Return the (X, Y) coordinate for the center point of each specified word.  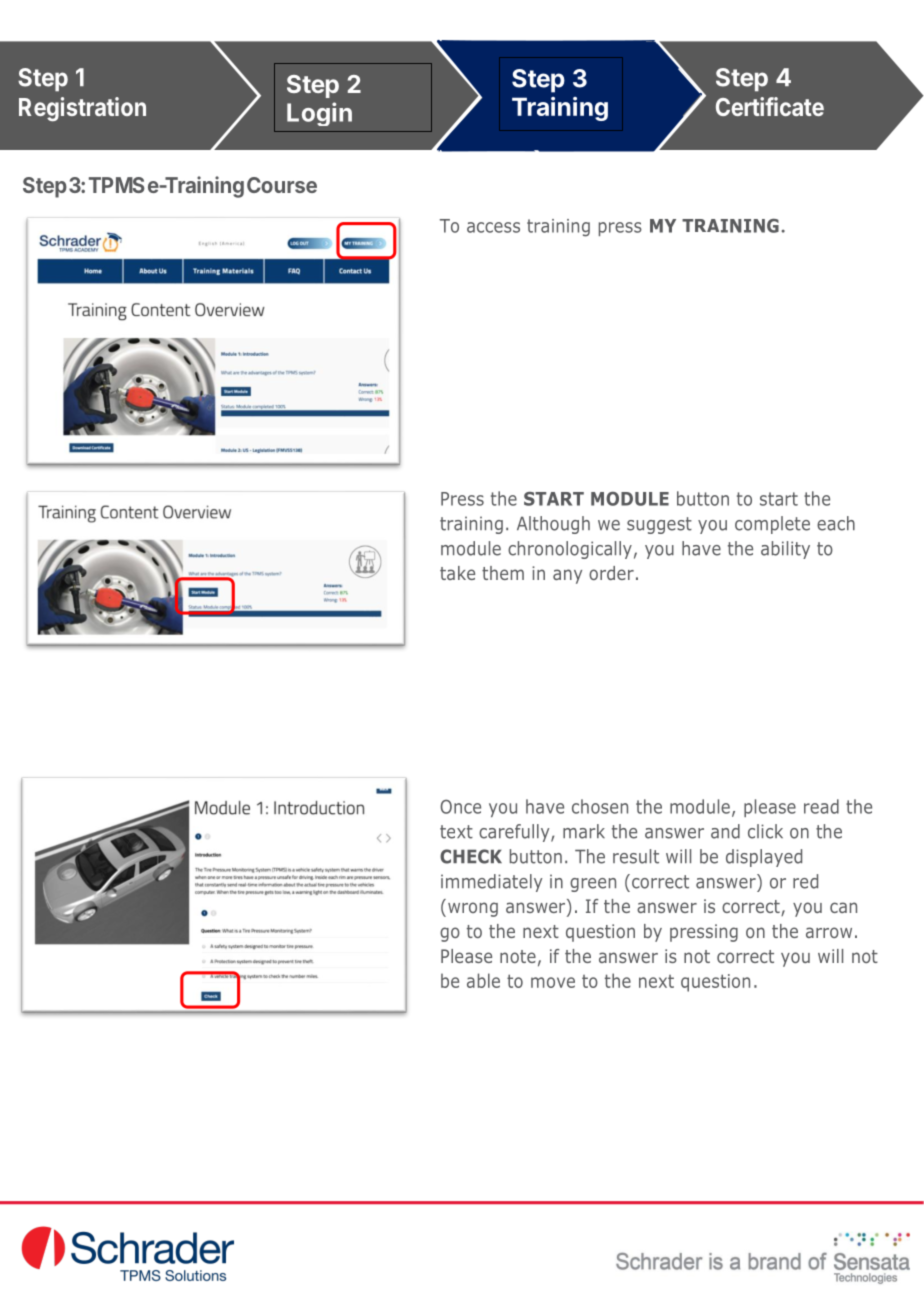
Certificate (770, 106)
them (503, 573)
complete (772, 525)
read (821, 806)
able (483, 980)
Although (553, 525)
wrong (473, 909)
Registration (82, 109)
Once (460, 806)
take (457, 573)
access (493, 227)
